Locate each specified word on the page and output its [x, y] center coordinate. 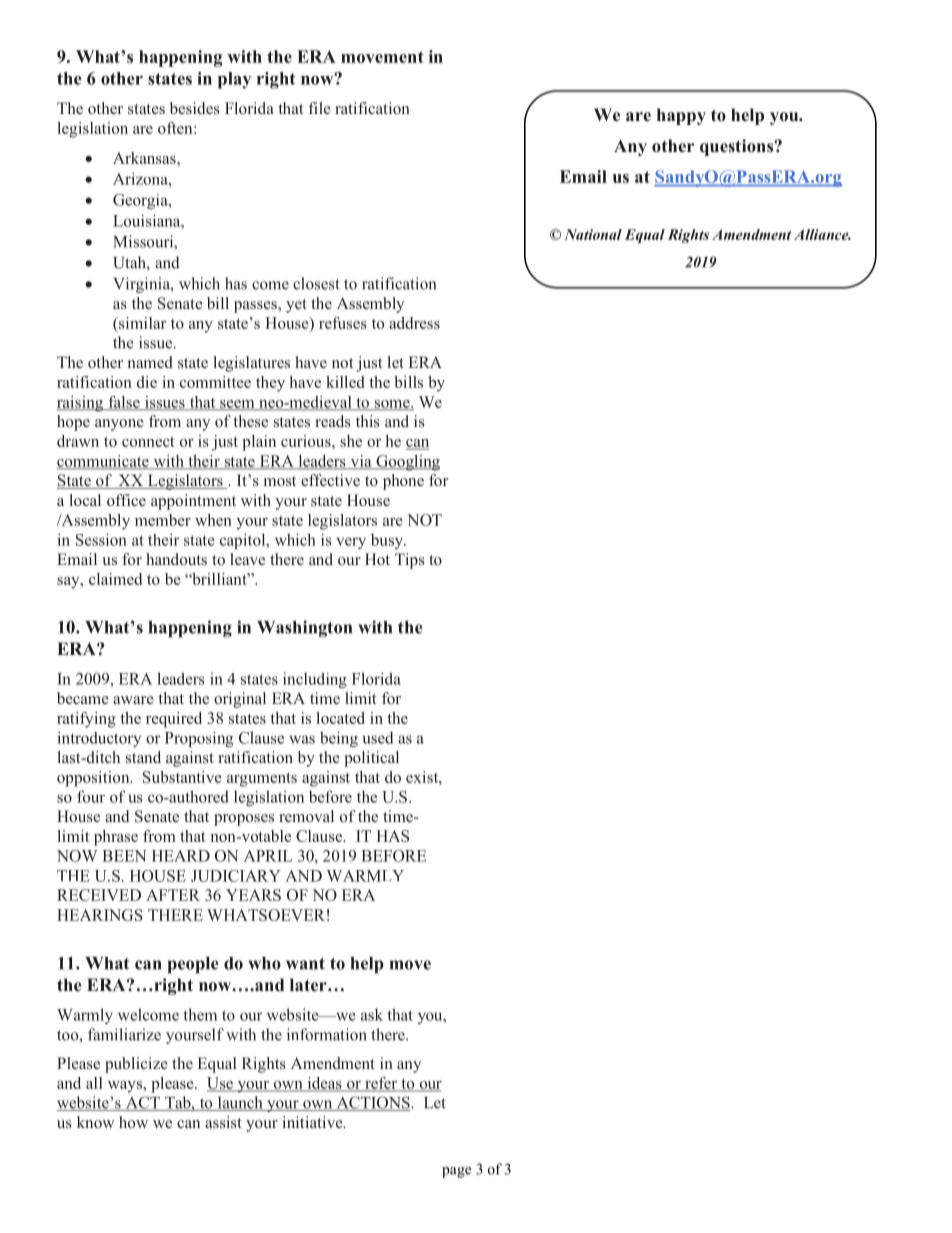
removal [306, 816]
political [371, 759]
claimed [115, 579]
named [150, 362]
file [320, 108]
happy [681, 116]
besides [195, 108]
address [414, 323]
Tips [410, 561]
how [133, 1122]
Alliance [822, 234]
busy [388, 541]
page [456, 1172]
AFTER [173, 895]
